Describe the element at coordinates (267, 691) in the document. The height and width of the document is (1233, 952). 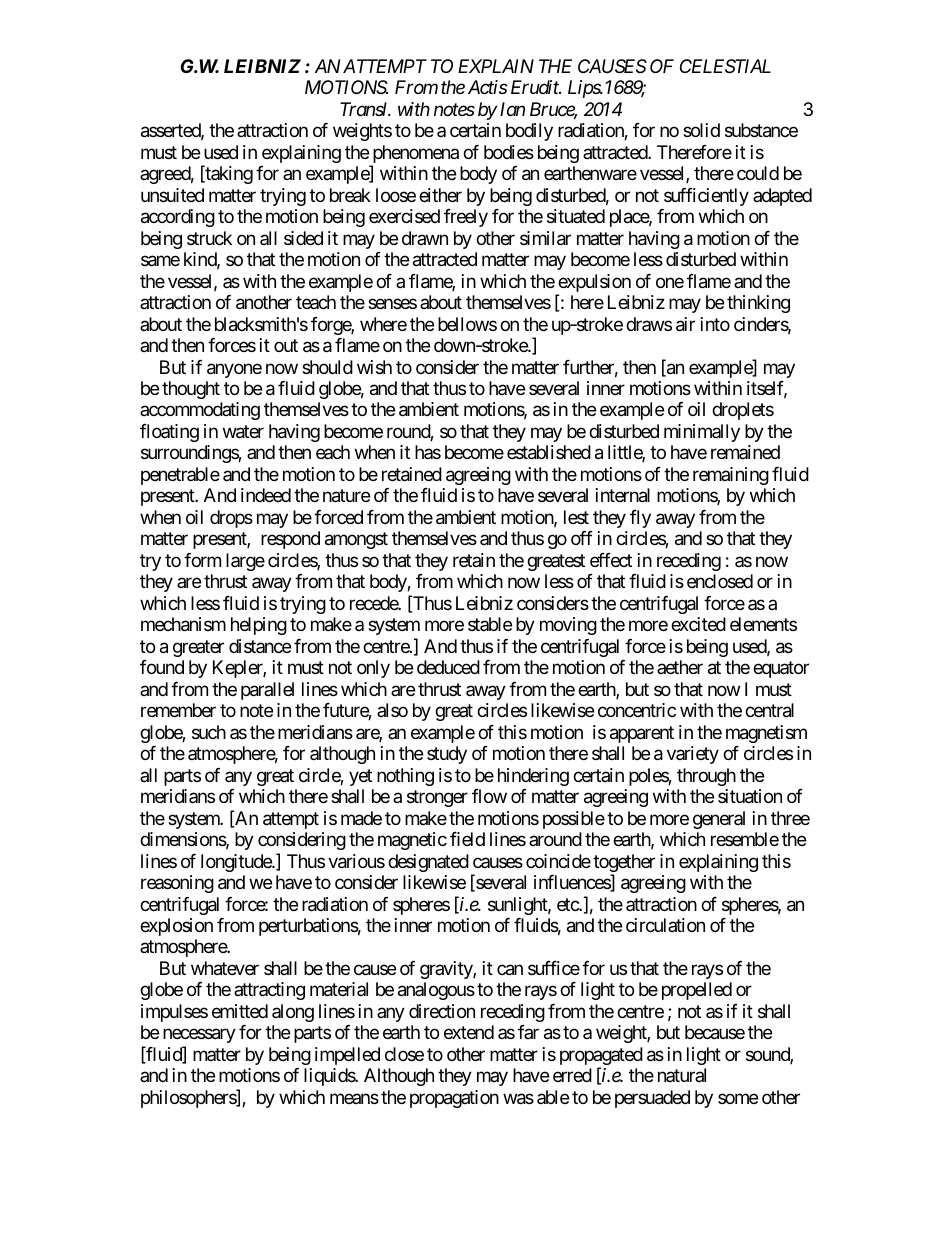
I see `parallel` at that location.
